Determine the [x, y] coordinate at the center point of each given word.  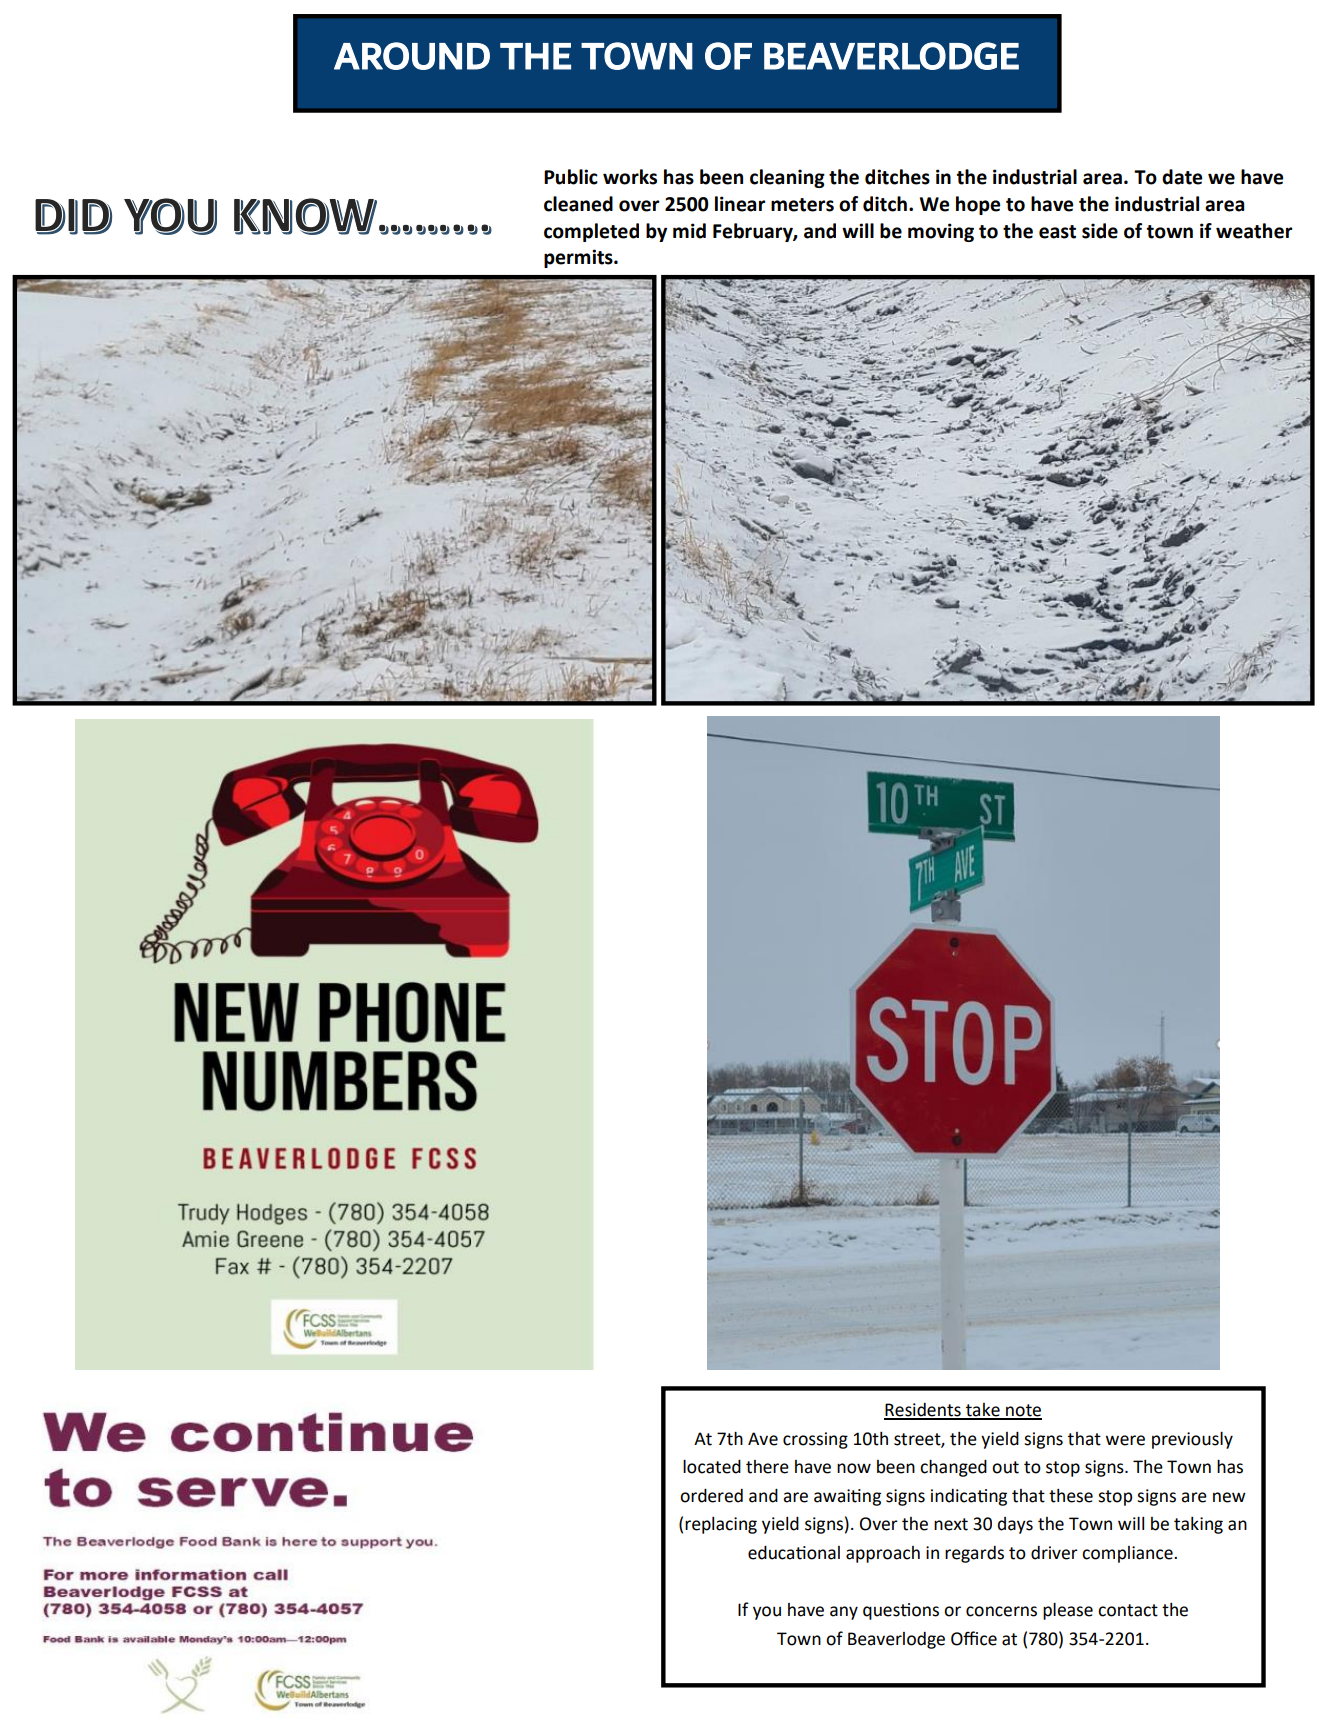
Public [571, 177]
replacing [721, 1525]
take [983, 1411]
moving [941, 232]
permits [579, 258]
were [1125, 1440]
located [712, 1467]
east [1057, 232]
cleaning [787, 178]
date [1182, 177]
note [1023, 1411]
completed [591, 232]
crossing [815, 1440]
